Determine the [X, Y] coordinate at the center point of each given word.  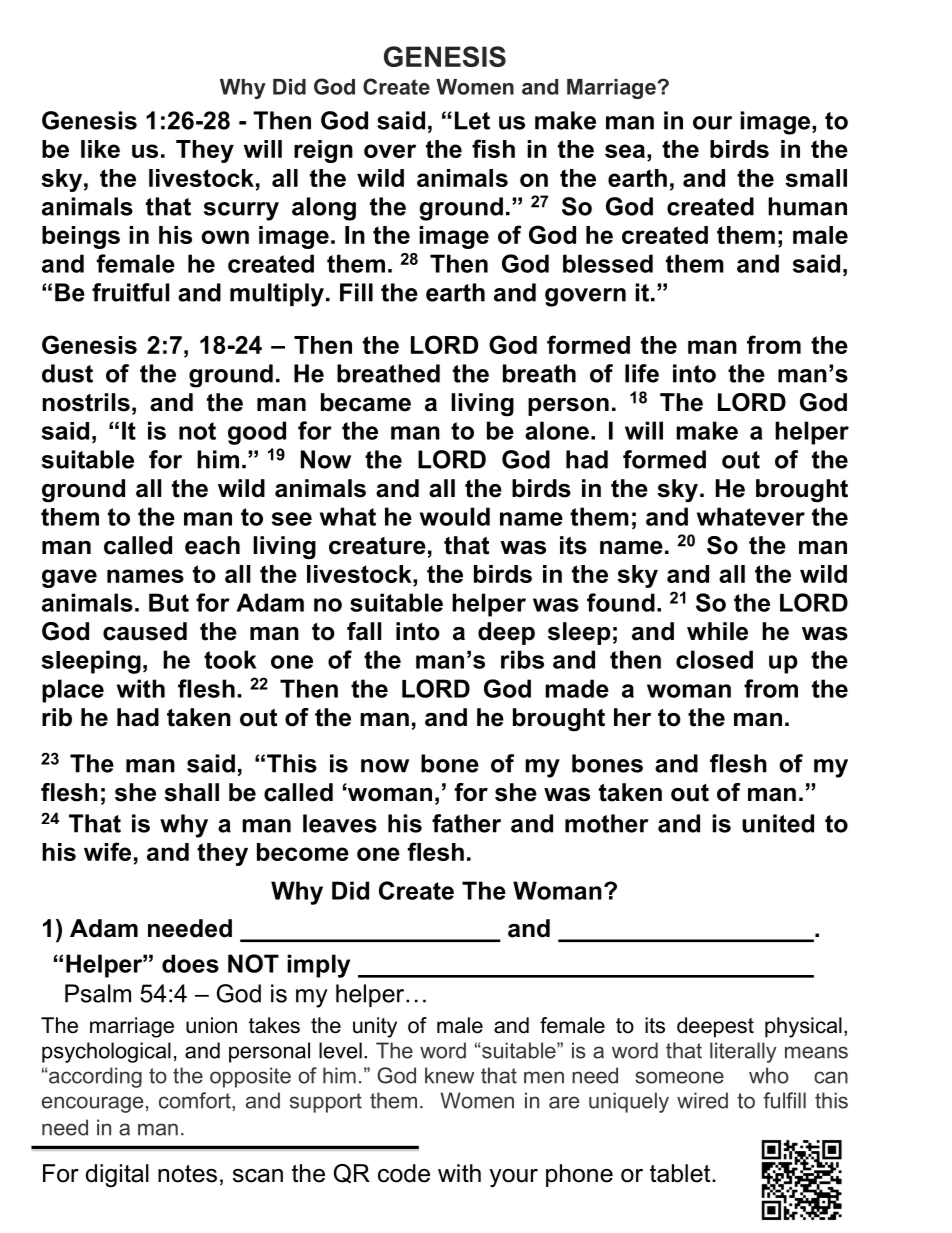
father [466, 823]
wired [702, 1100]
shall [191, 792]
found [621, 602]
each [212, 545]
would [455, 516]
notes [187, 1174]
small [816, 178]
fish [493, 148]
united [778, 823]
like [100, 149]
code [404, 1173]
